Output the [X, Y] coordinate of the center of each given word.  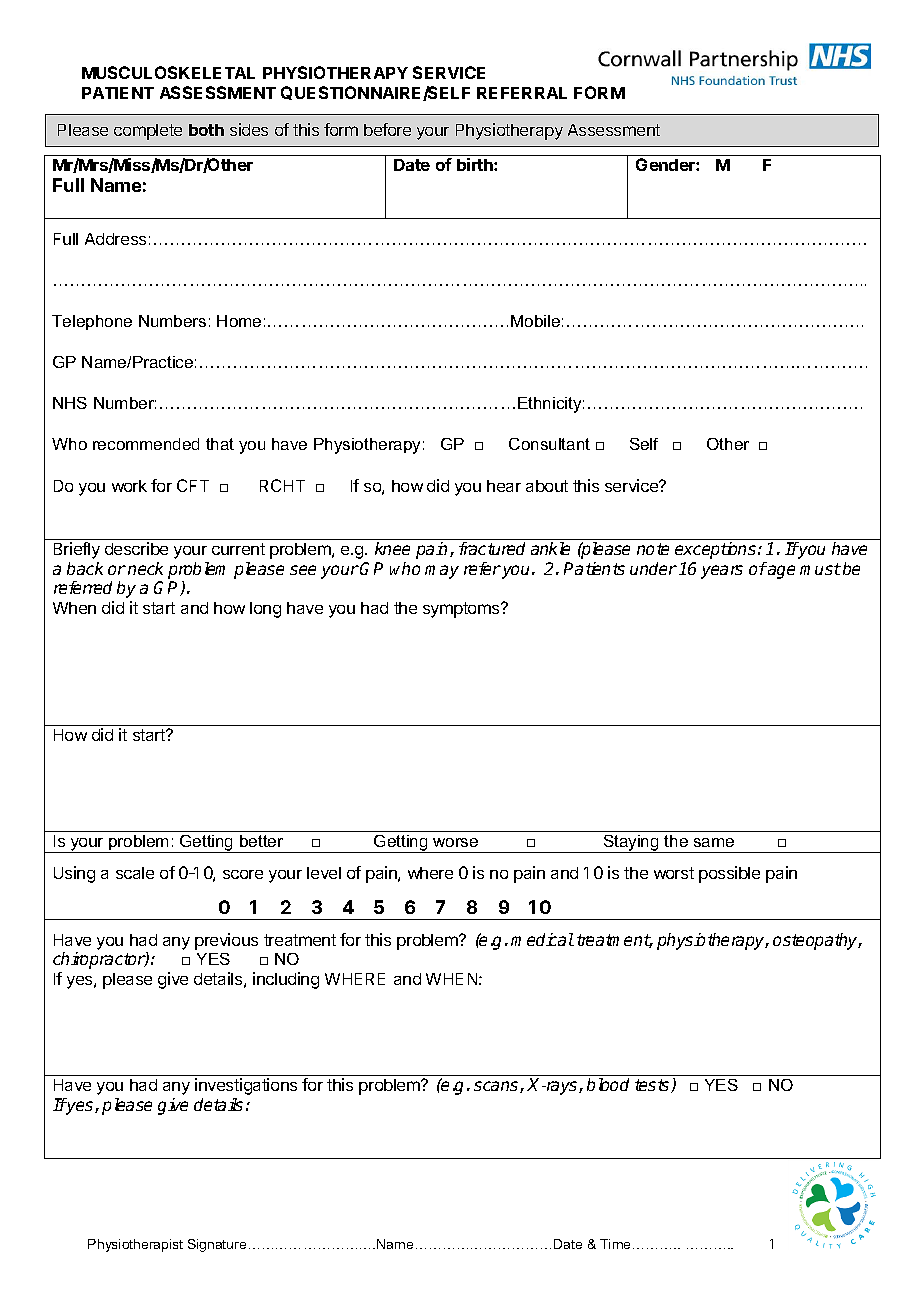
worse [455, 842]
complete [148, 132]
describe [136, 548]
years [722, 572]
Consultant [549, 444]
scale [135, 873]
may [442, 572]
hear [504, 486]
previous [226, 941]
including [286, 980]
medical [542, 939]
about [547, 486]
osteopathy [817, 941]
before [387, 129]
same [714, 842]
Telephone [92, 322]
